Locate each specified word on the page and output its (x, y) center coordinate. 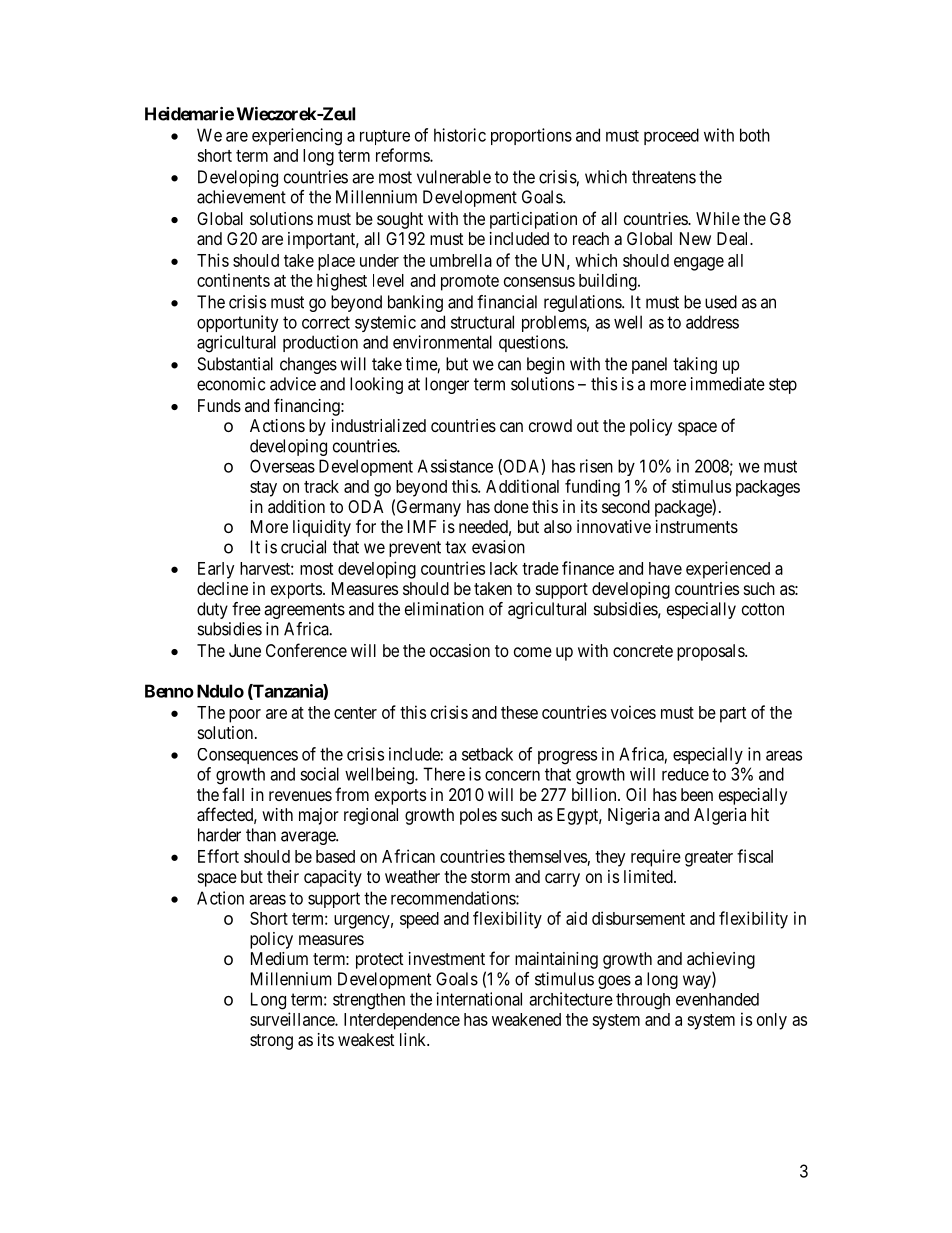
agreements (304, 611)
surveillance (293, 1019)
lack (504, 568)
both (755, 135)
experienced (728, 570)
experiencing (297, 137)
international (479, 999)
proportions (531, 136)
